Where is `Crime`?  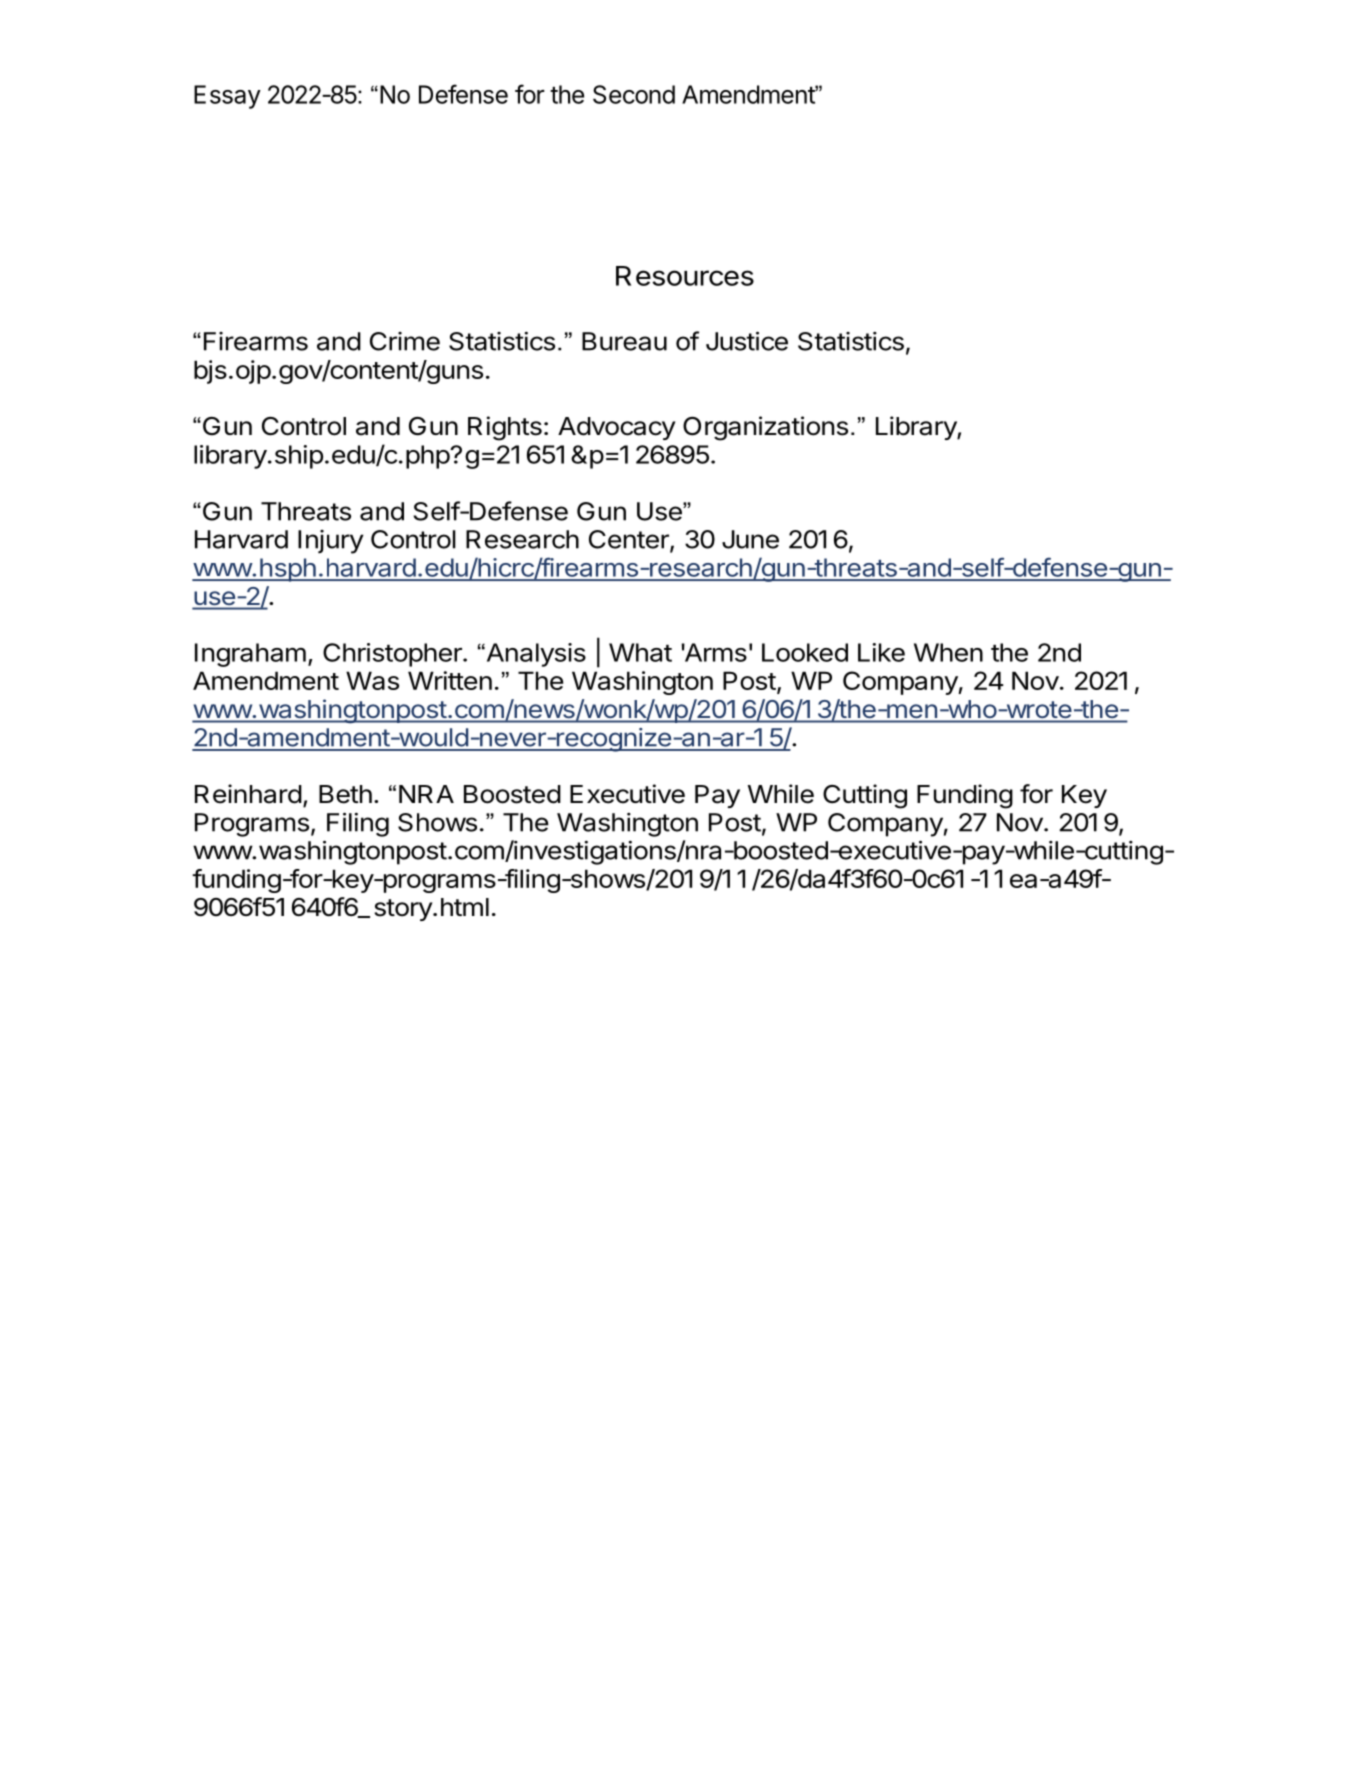 Crime is located at coordinates (405, 341).
